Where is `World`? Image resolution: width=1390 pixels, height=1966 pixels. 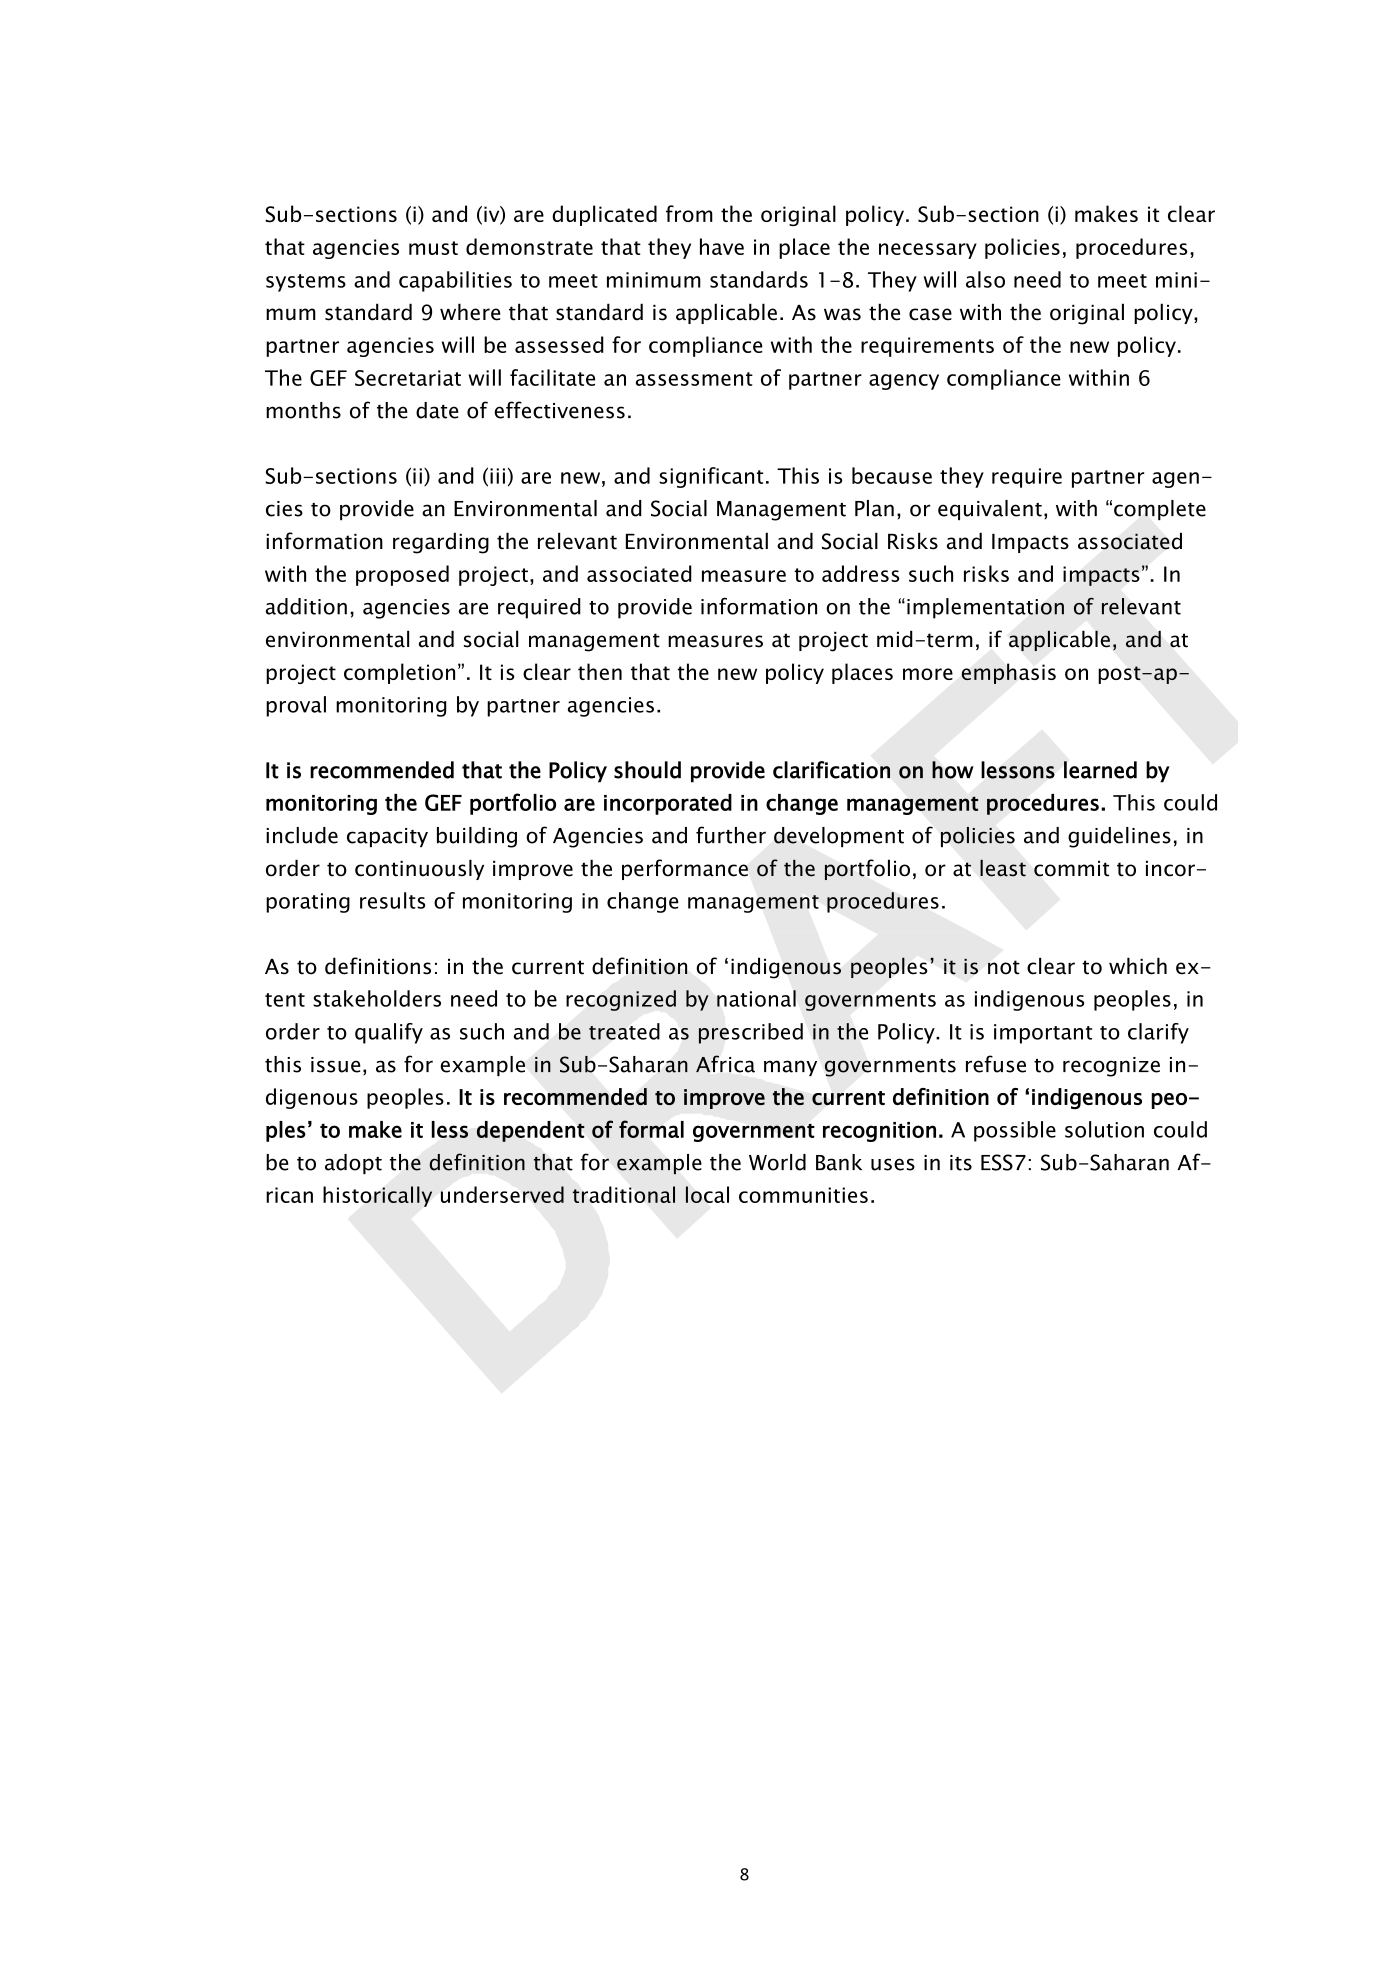
World is located at coordinates (777, 1162).
